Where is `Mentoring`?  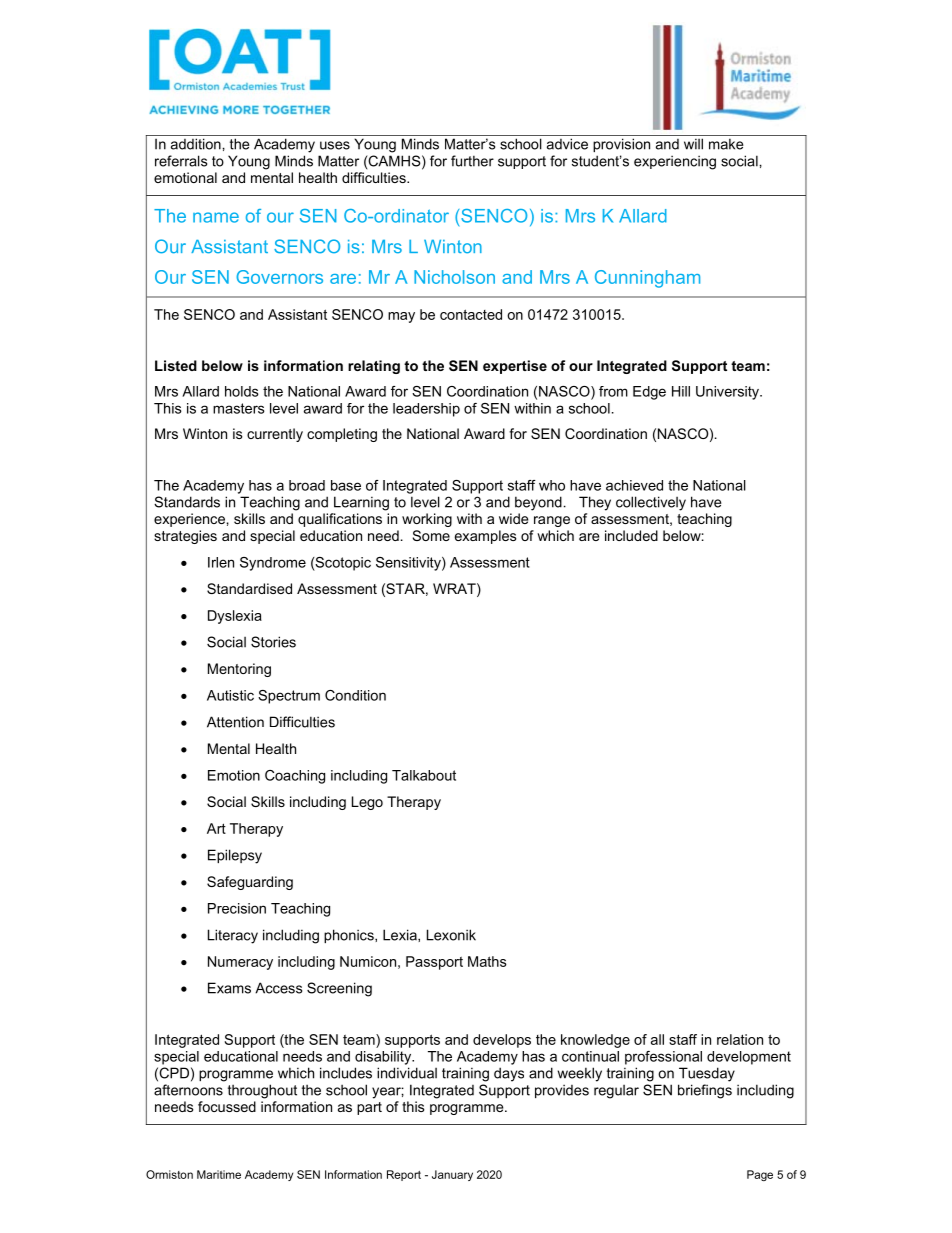
Mentoring is located at coordinates (239, 670).
